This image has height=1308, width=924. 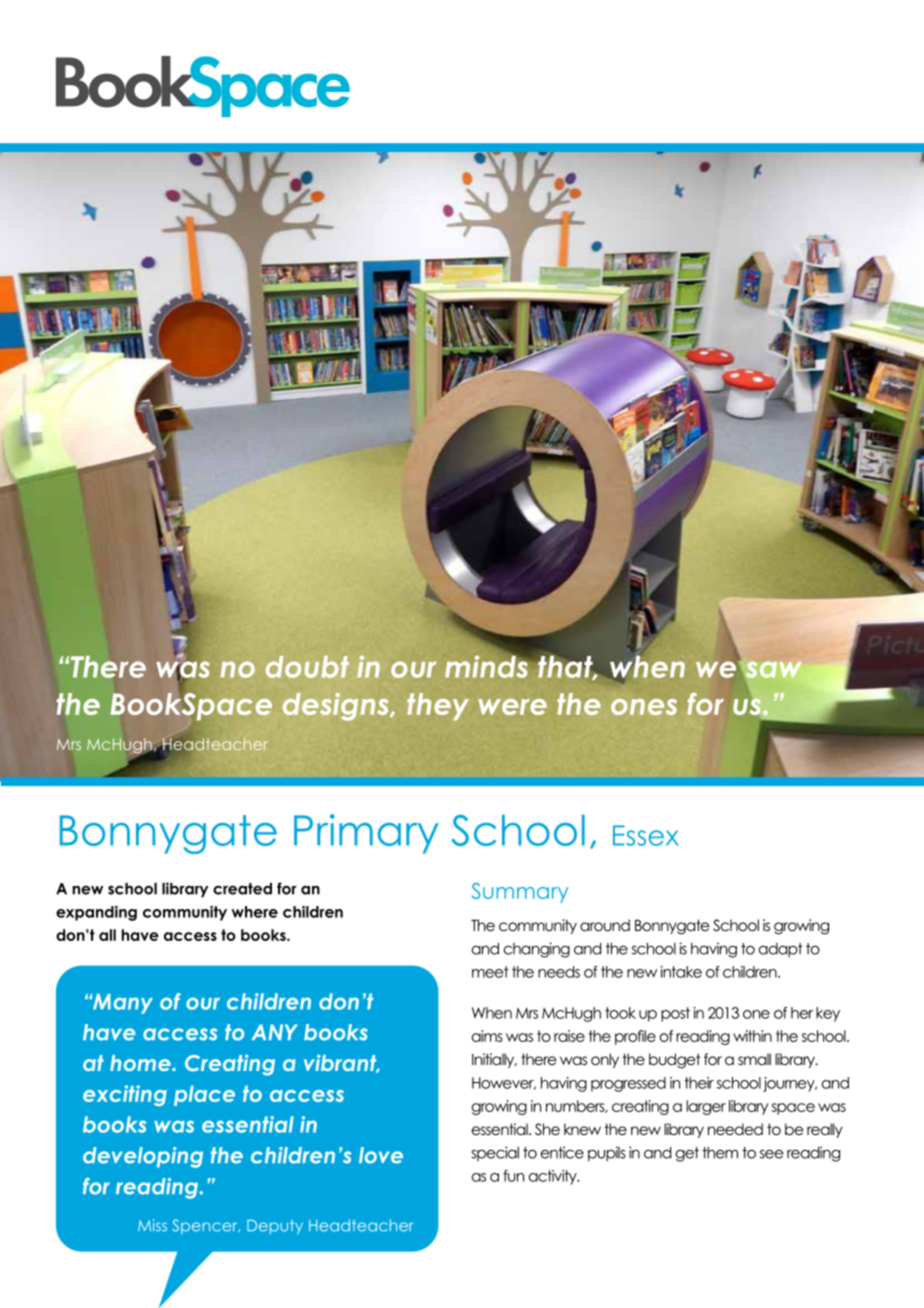 I want to click on created, so click(x=242, y=889).
